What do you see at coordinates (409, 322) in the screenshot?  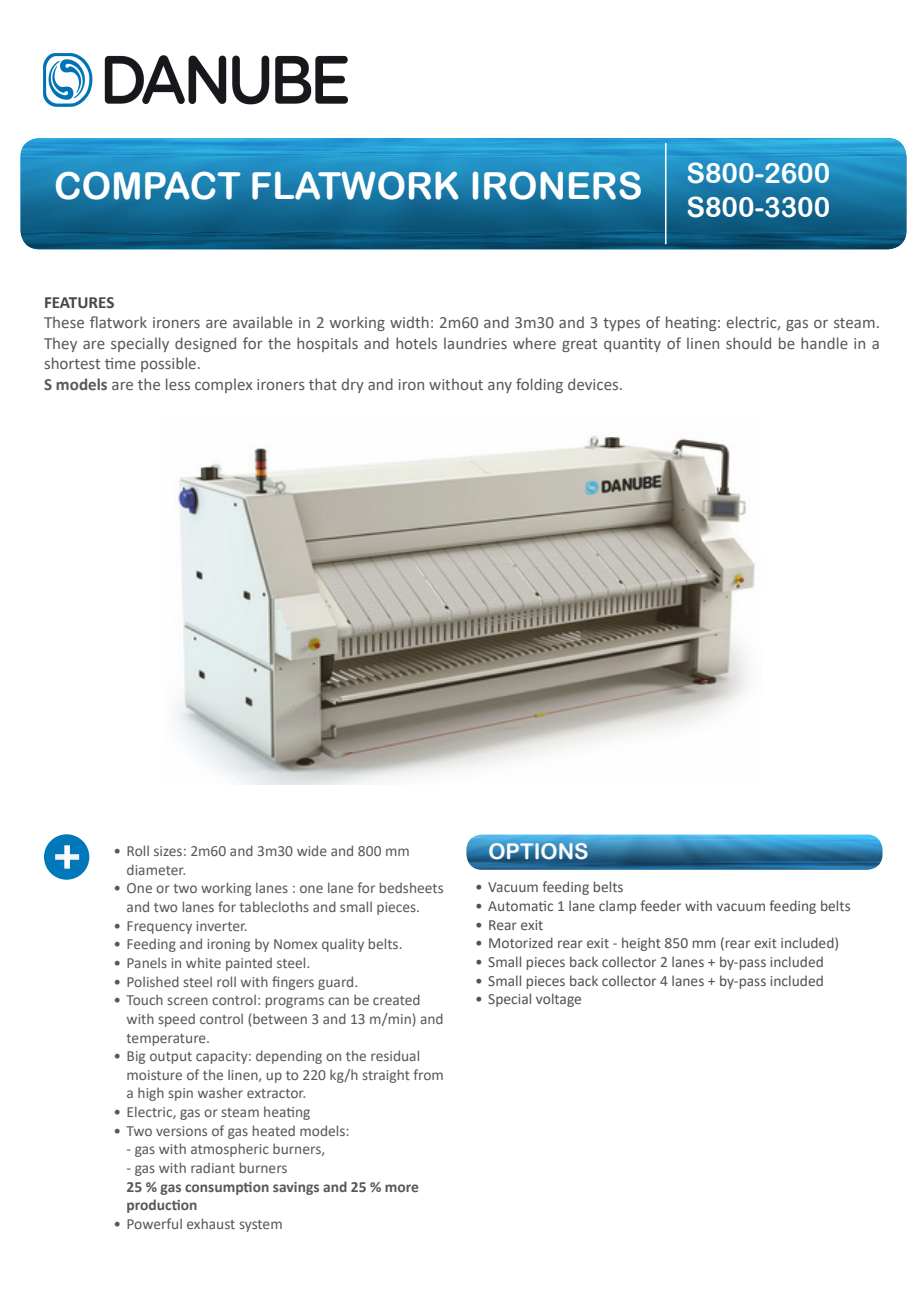 I see `width` at bounding box center [409, 322].
